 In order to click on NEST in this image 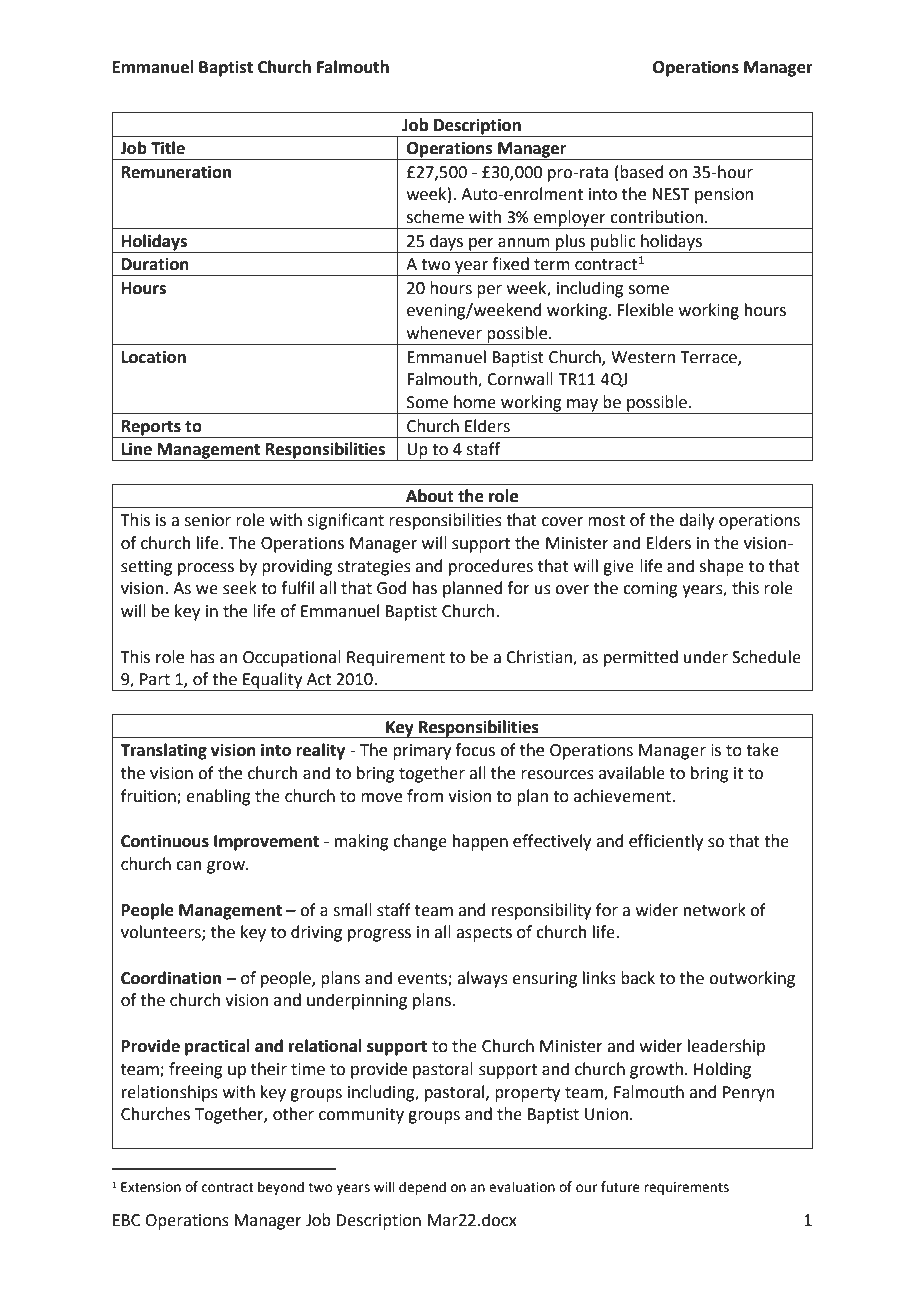, I will do `click(671, 194)`.
